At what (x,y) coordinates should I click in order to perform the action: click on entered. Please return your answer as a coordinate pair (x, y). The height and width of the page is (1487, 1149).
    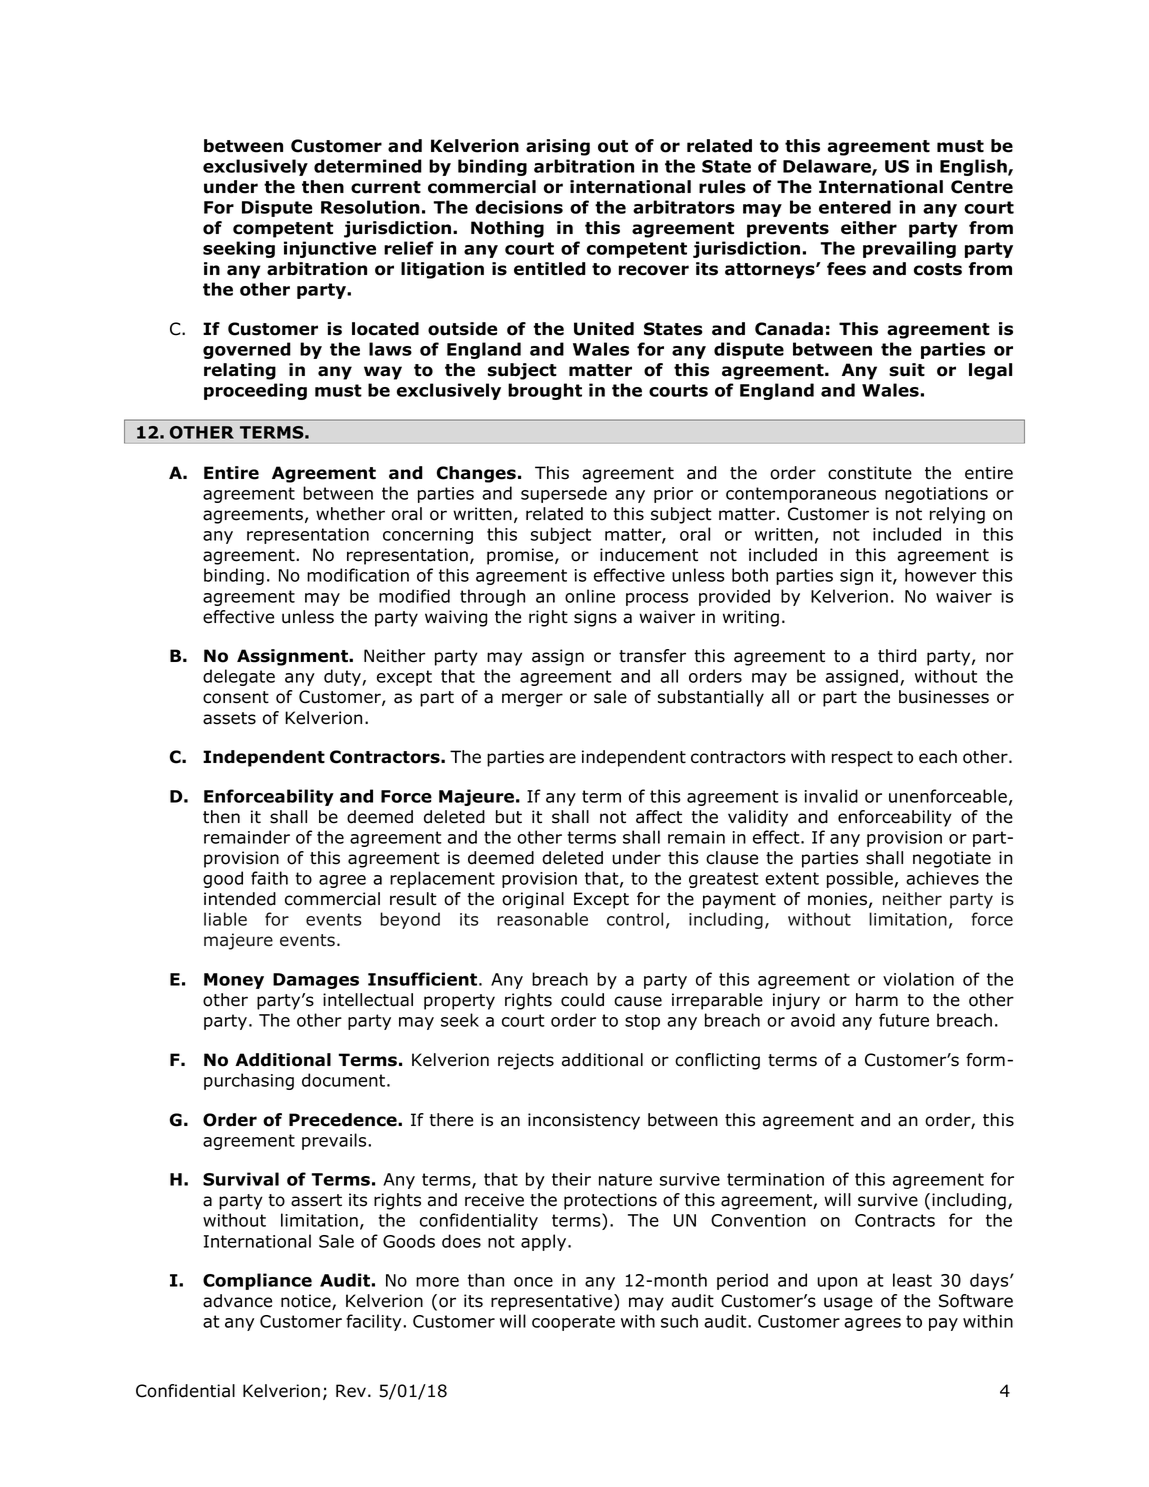
    Looking at the image, I should click on (855, 207).
